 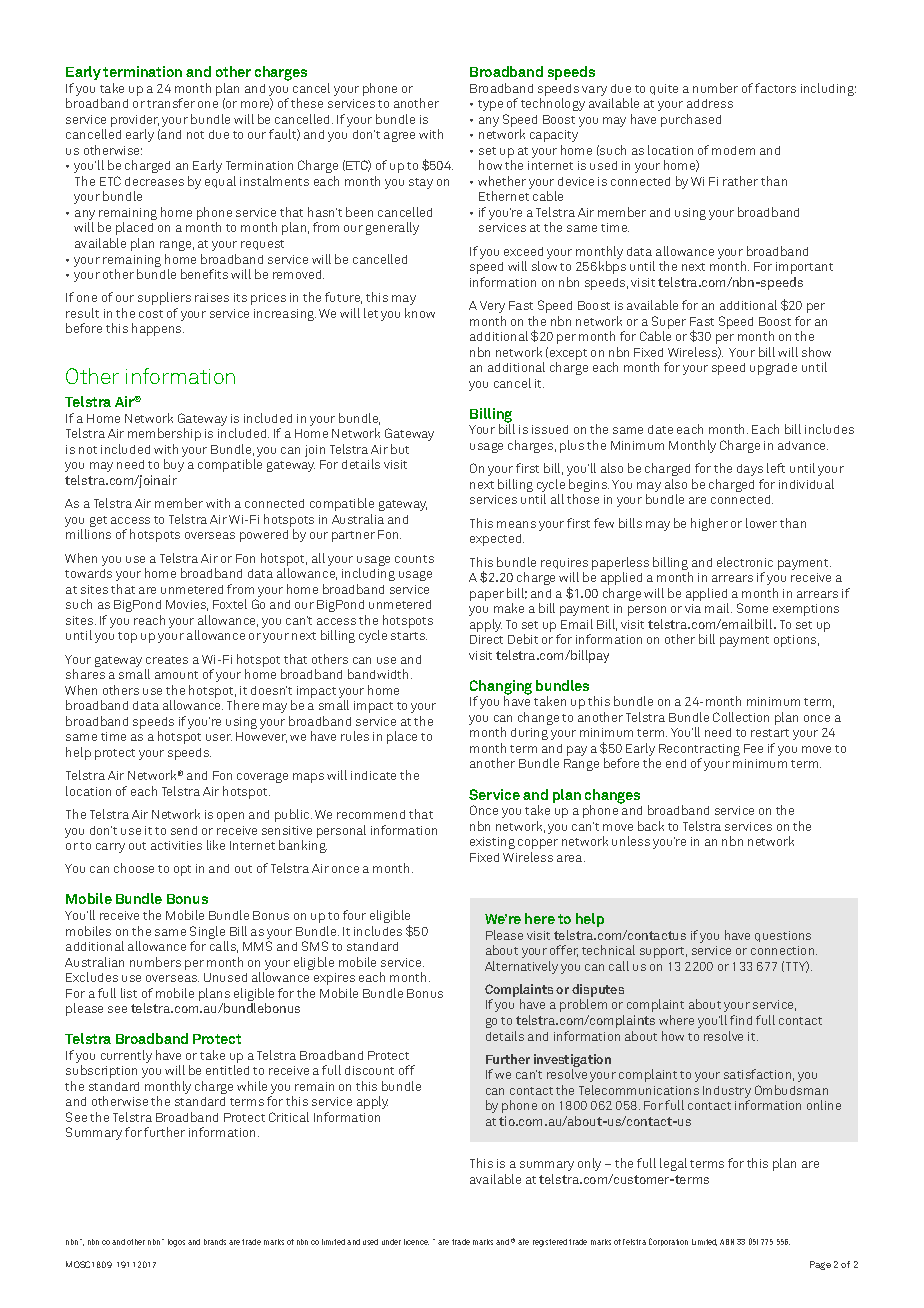 I want to click on Collection, so click(x=741, y=717).
